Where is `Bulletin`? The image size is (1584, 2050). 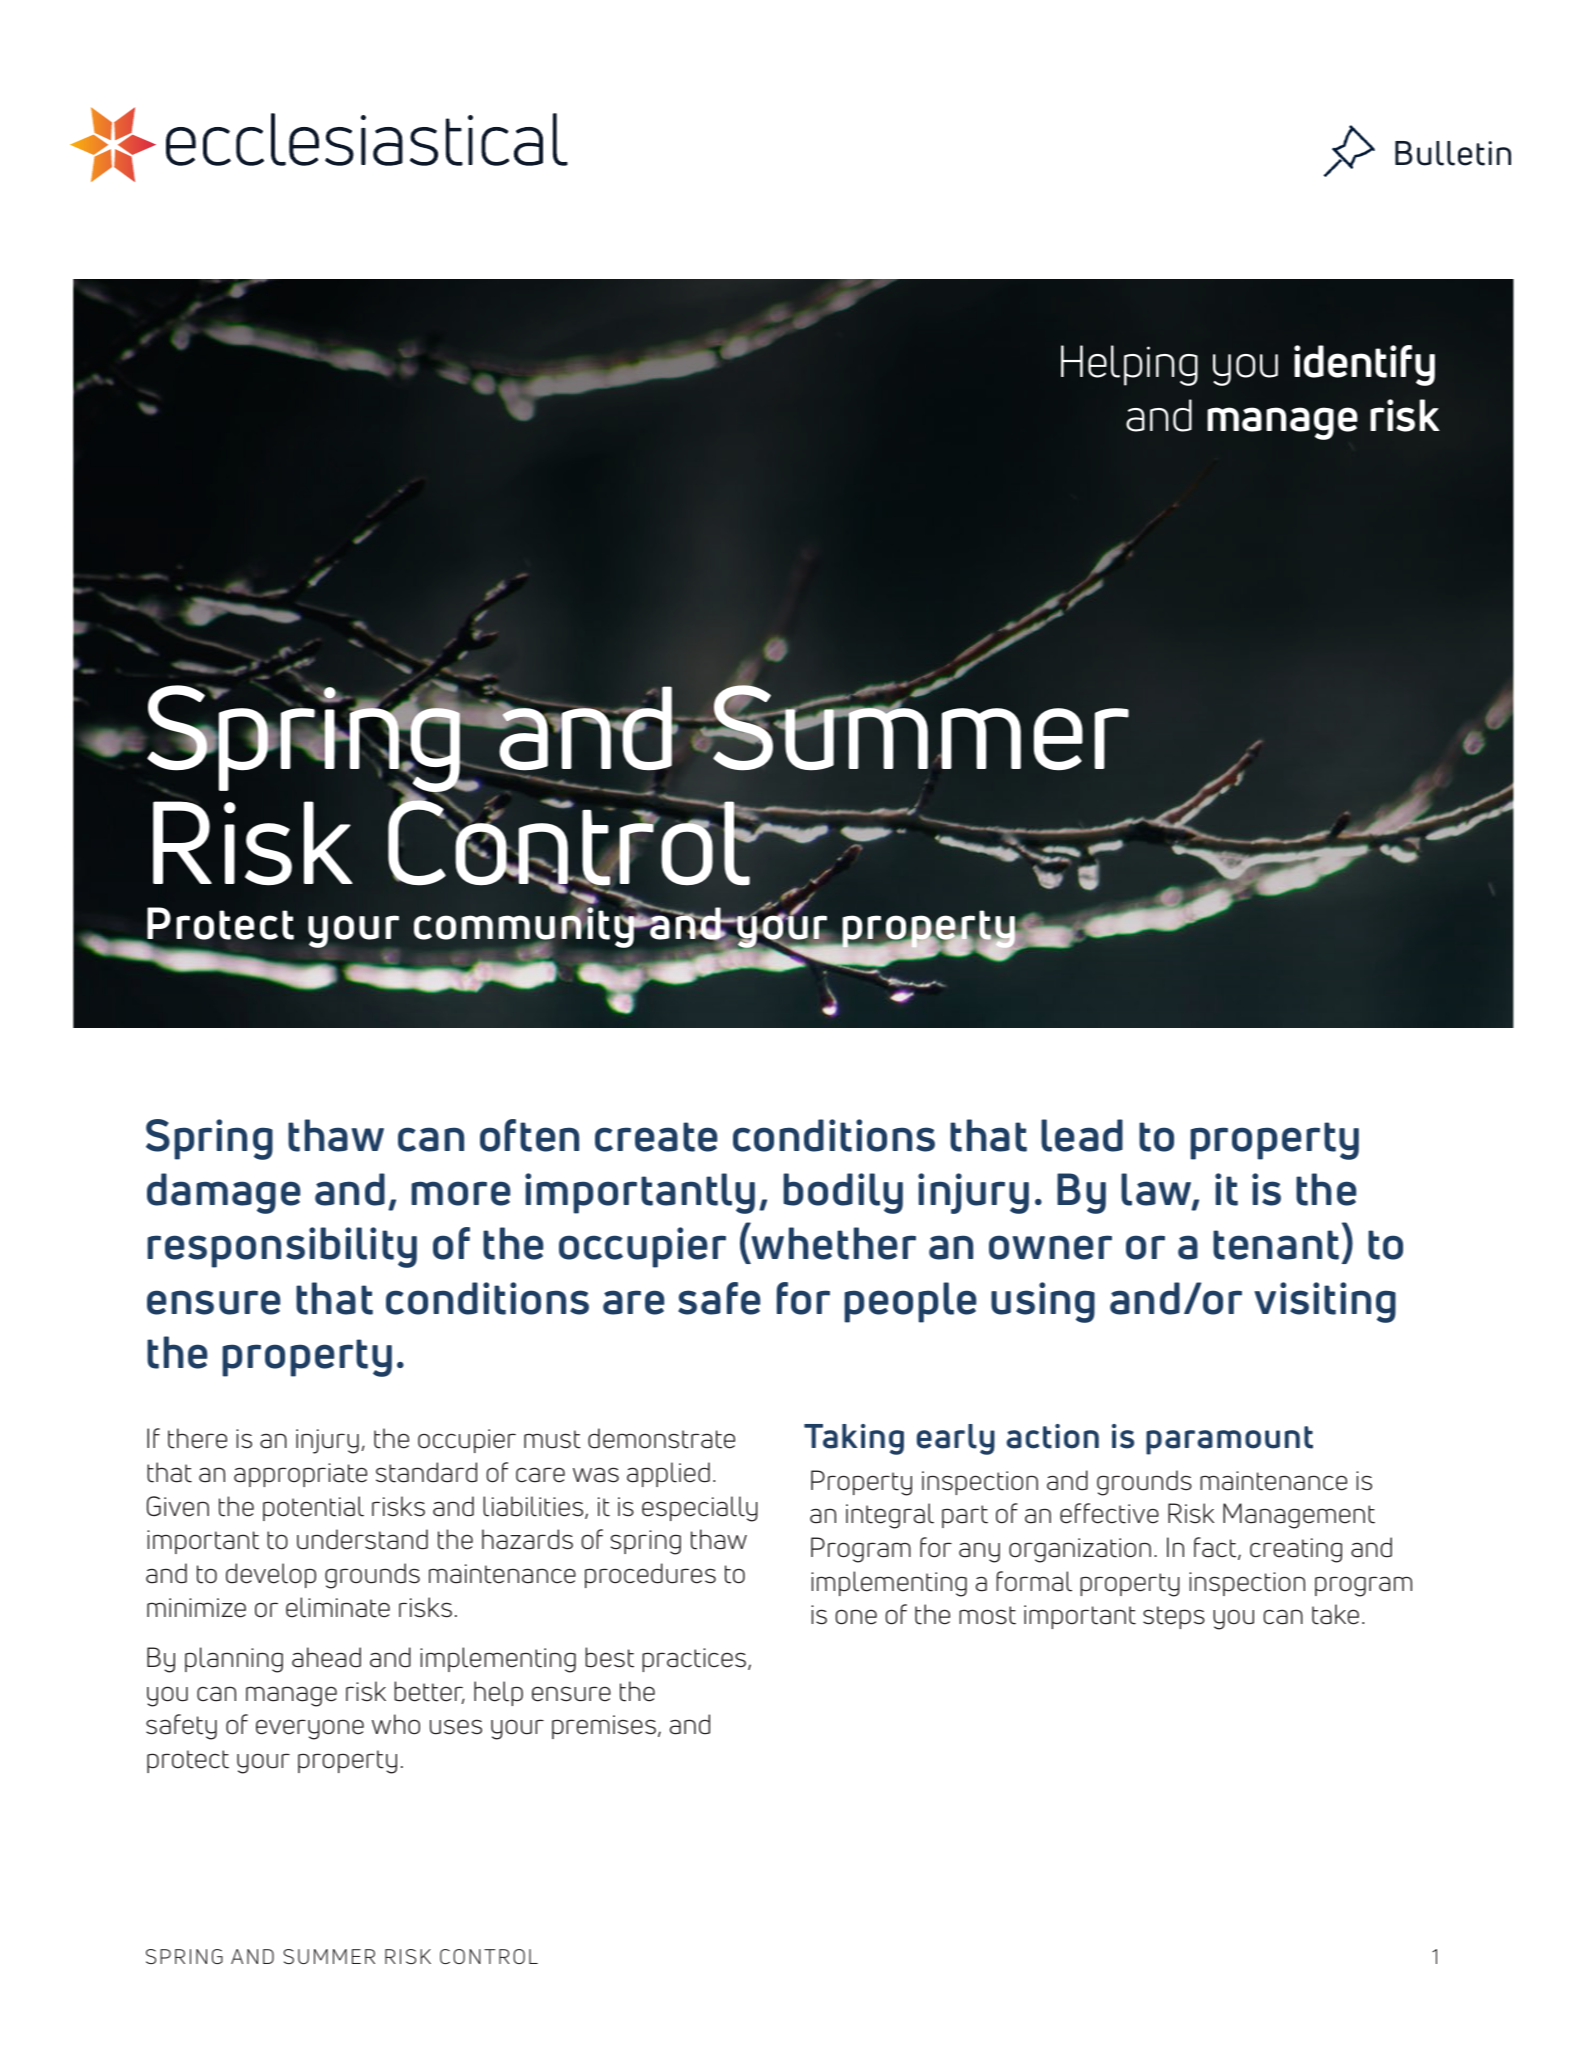 Bulletin is located at coordinates (1453, 153).
